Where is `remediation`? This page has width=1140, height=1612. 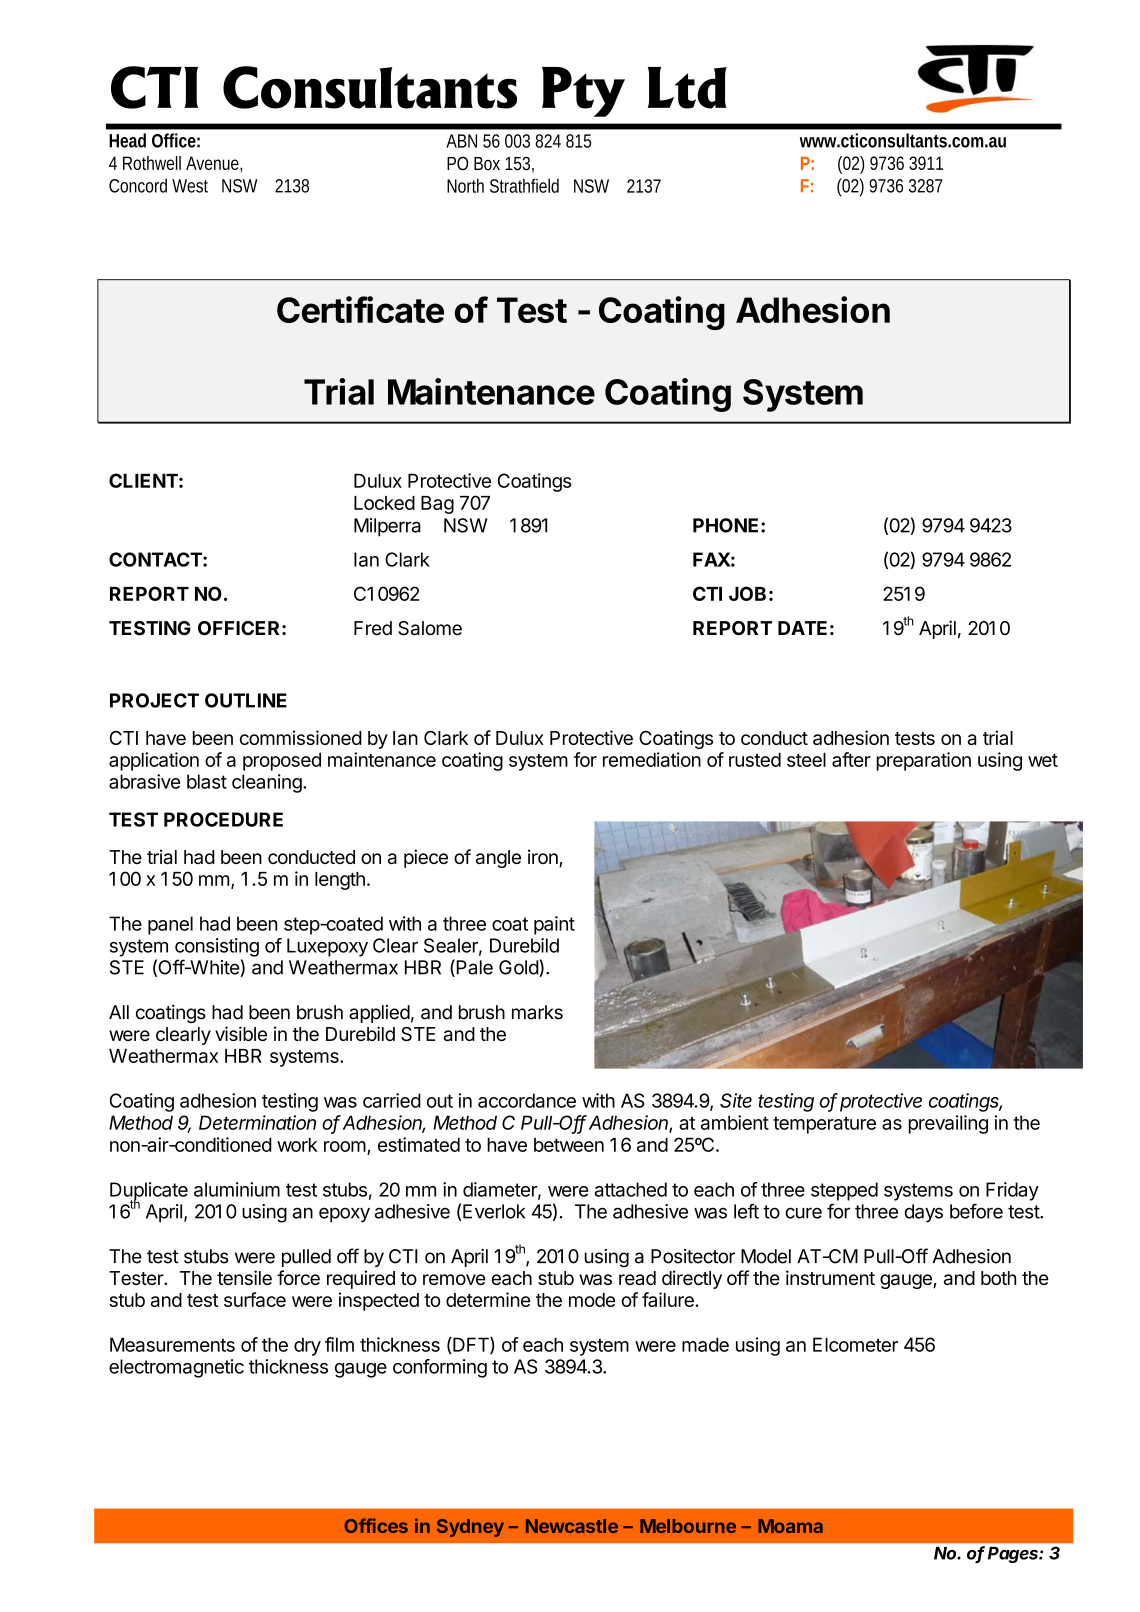 remediation is located at coordinates (652, 759).
